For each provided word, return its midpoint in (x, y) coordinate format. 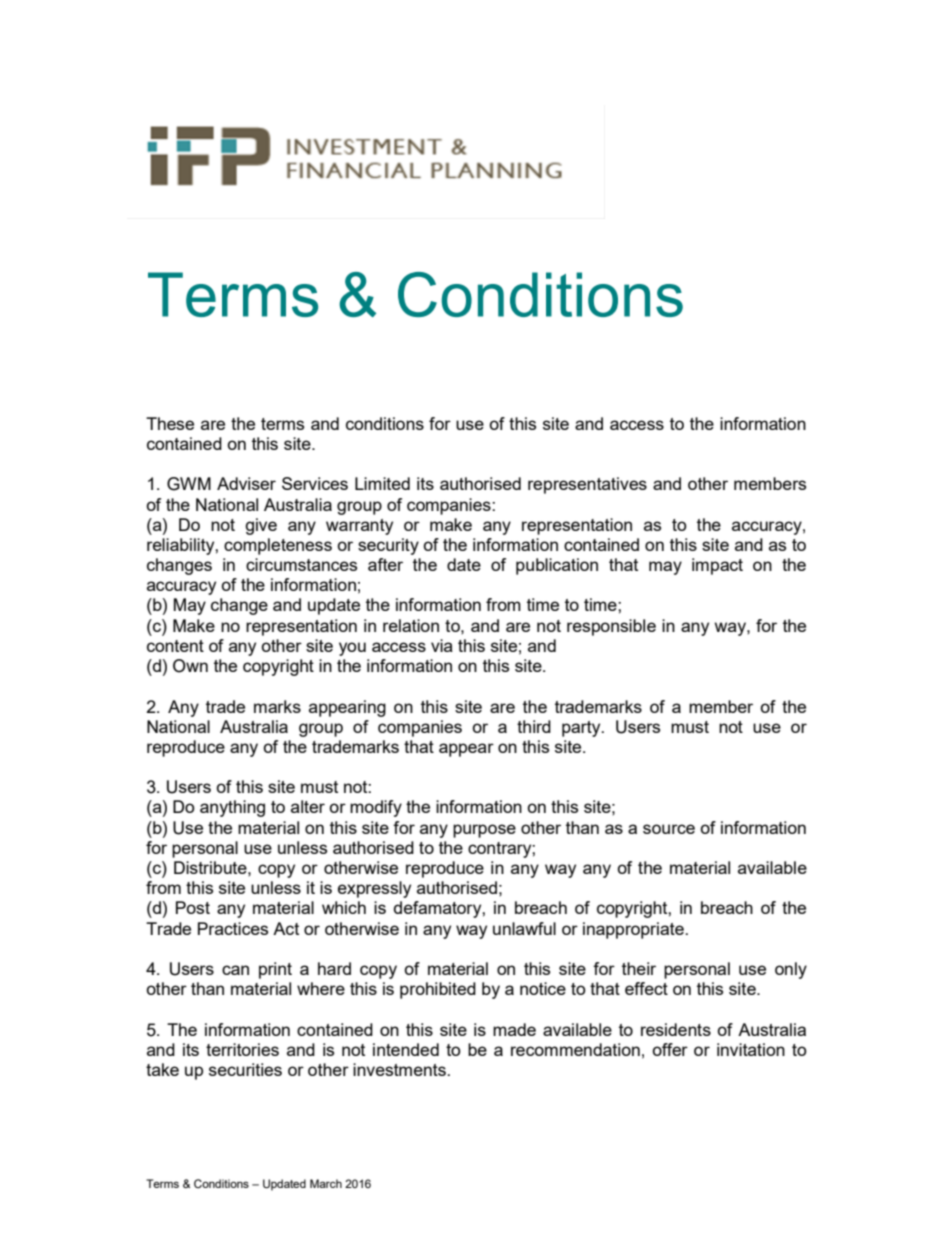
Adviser (246, 483)
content (175, 646)
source (669, 829)
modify (376, 808)
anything (232, 808)
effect (646, 988)
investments (400, 1069)
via (442, 645)
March (326, 1183)
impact (717, 566)
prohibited (438, 990)
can (235, 970)
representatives (587, 485)
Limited (382, 483)
